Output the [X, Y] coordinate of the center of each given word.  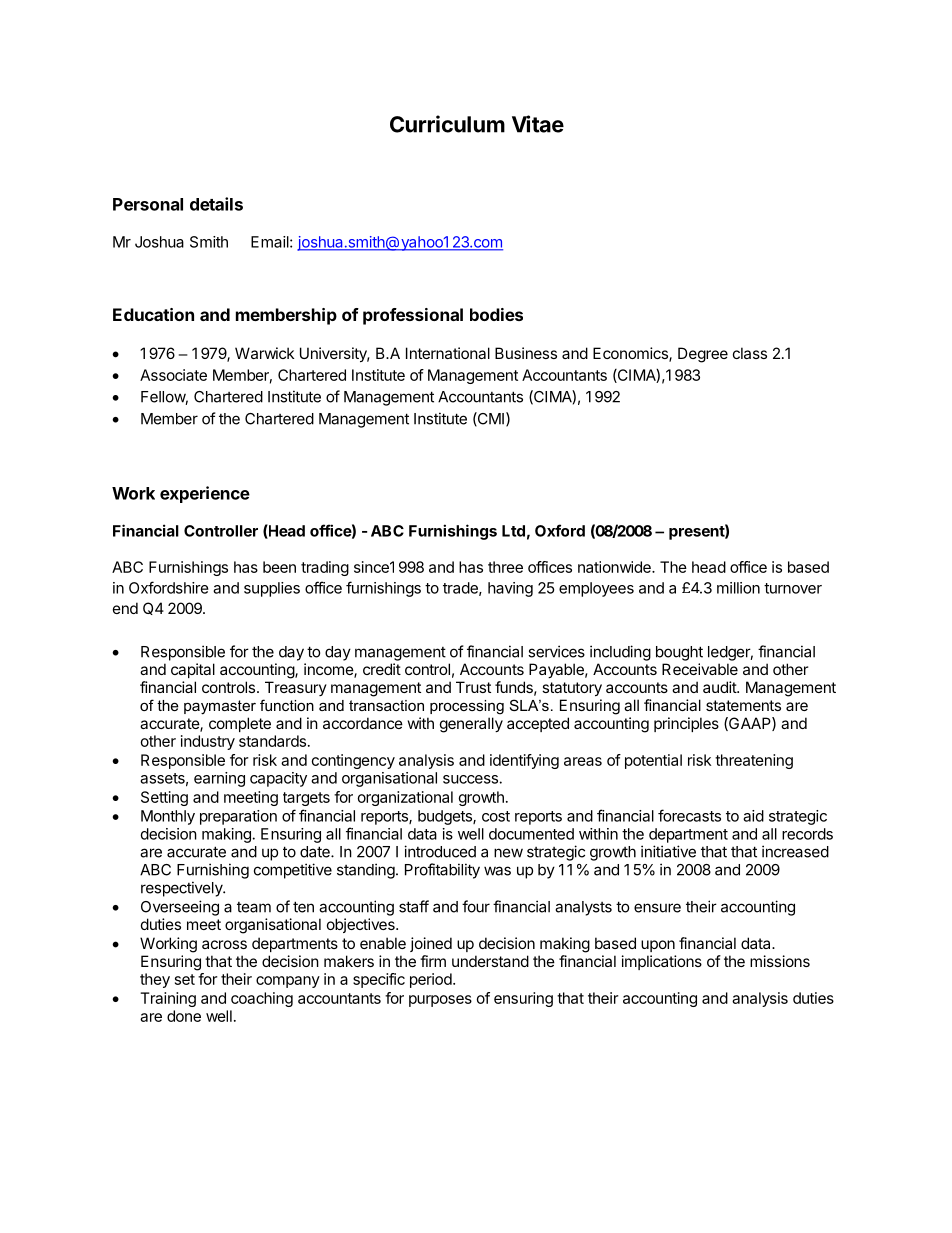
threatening [754, 761]
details [216, 204]
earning [219, 779]
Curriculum [447, 124]
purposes [440, 1001]
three [505, 567]
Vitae [538, 124]
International [448, 353]
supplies [272, 589]
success [470, 779]
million [738, 588]
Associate [173, 375]
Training [168, 999]
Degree [703, 355]
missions [780, 961]
